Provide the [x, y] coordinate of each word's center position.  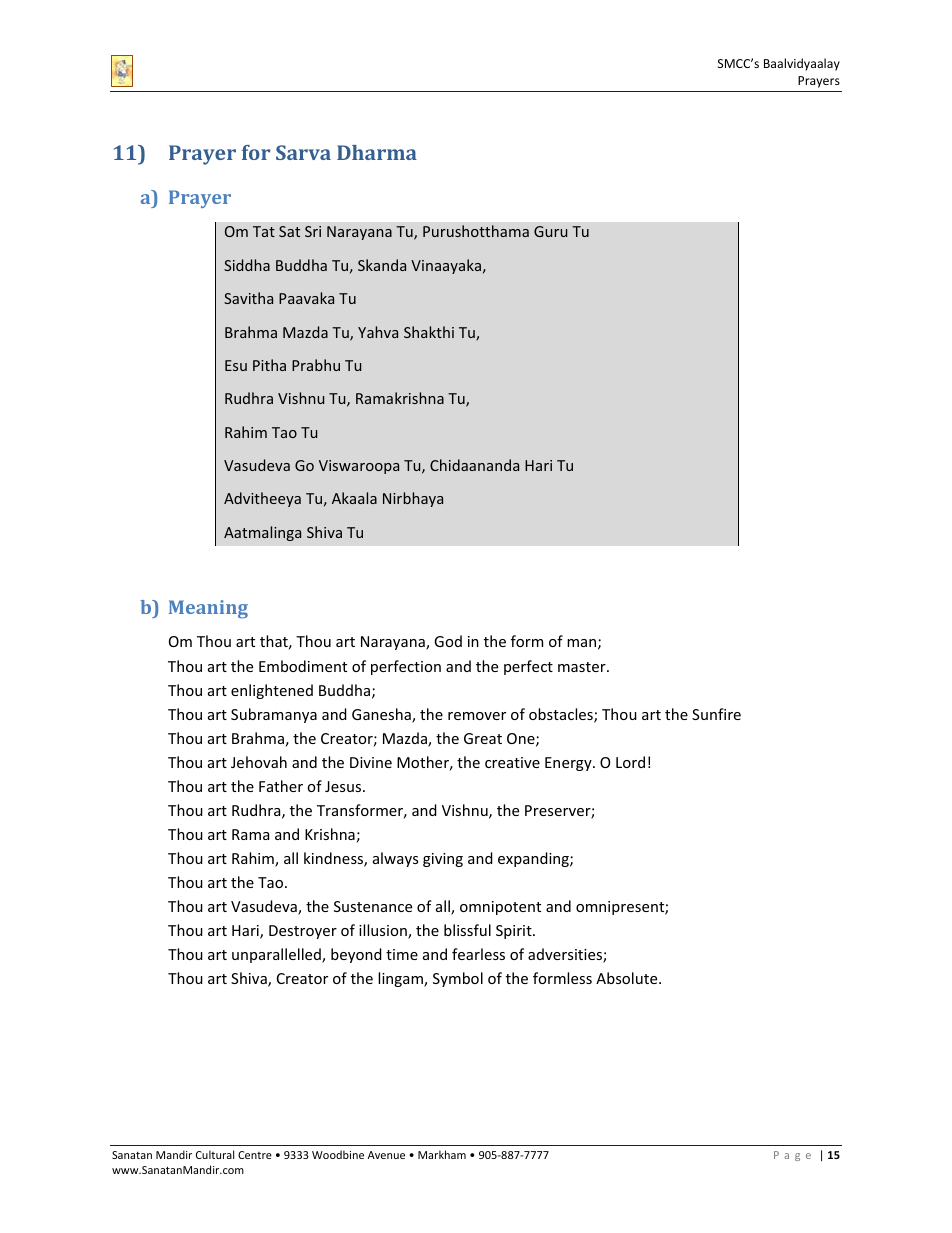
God [448, 641]
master [583, 667]
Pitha [269, 365]
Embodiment [303, 666]
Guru [550, 231]
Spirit [515, 932]
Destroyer [303, 932]
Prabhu [316, 365]
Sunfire [716, 714]
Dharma [377, 152]
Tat [264, 231]
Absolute [628, 978]
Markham [442, 1154]
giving [443, 860]
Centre [255, 1155]
